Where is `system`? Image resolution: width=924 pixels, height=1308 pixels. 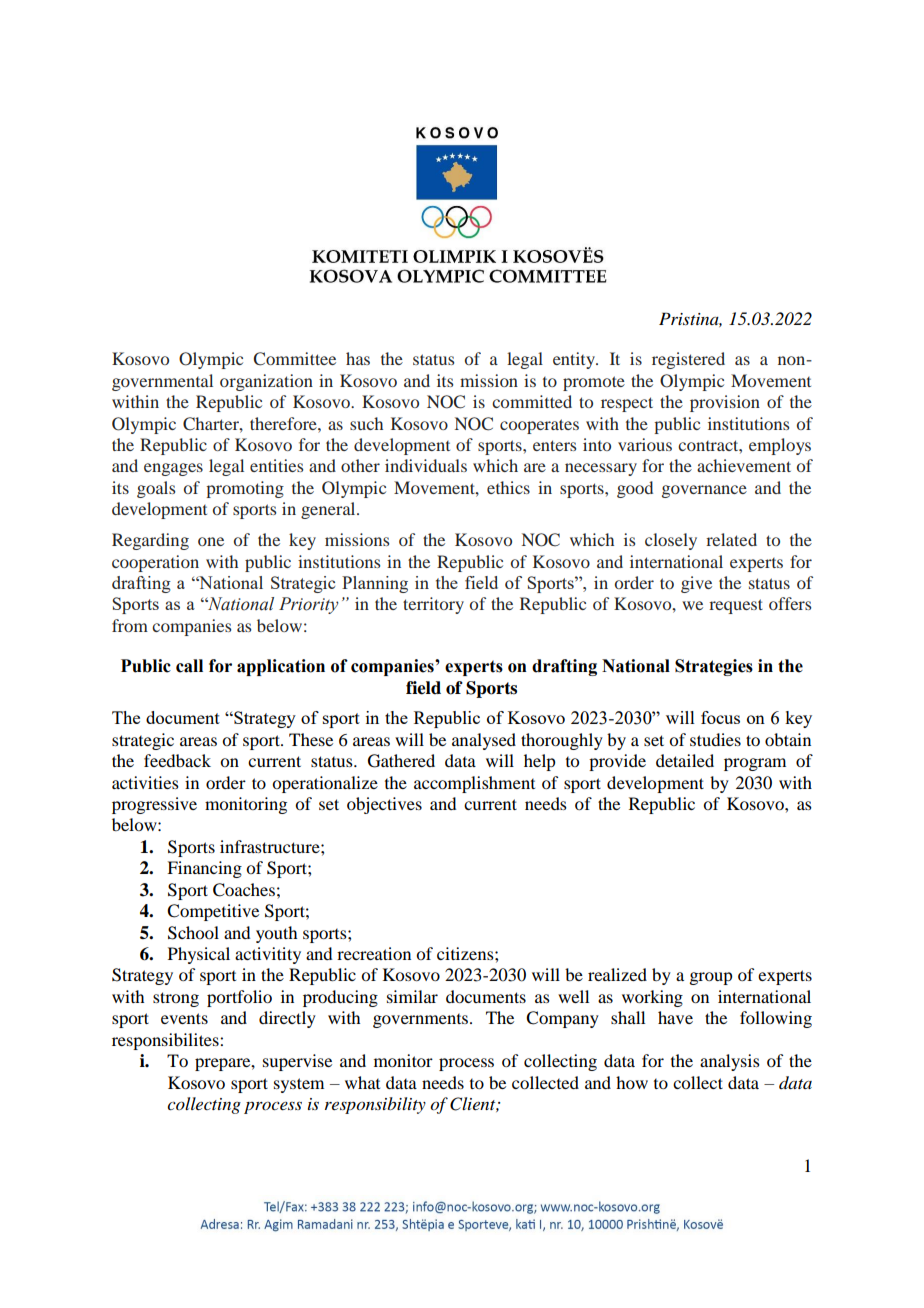 system is located at coordinates (299, 1085).
